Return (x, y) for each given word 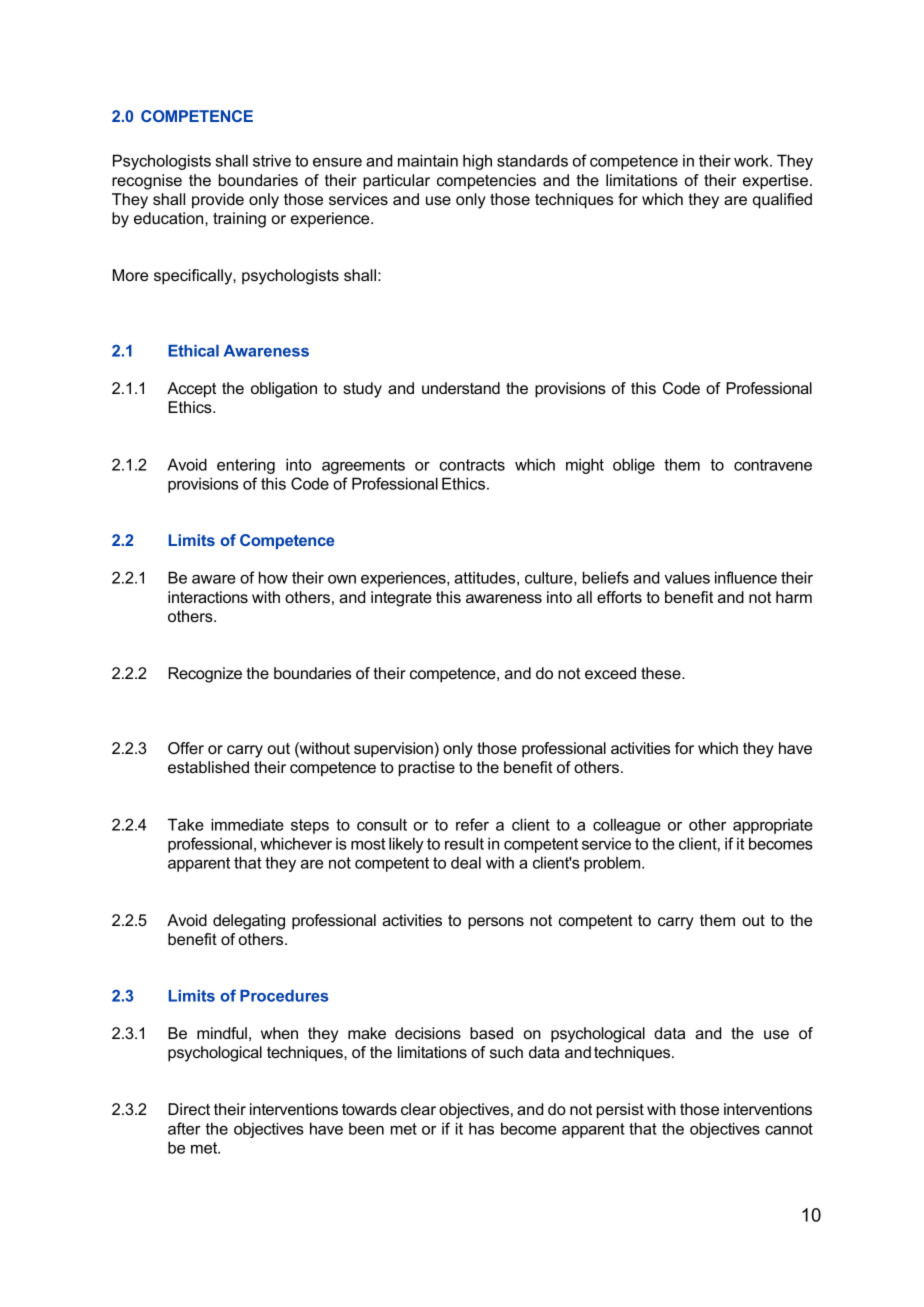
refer (472, 824)
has (481, 1128)
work (752, 160)
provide (218, 201)
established (208, 767)
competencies (486, 182)
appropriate (773, 826)
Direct (189, 1109)
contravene (773, 465)
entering (246, 466)
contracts (472, 465)
